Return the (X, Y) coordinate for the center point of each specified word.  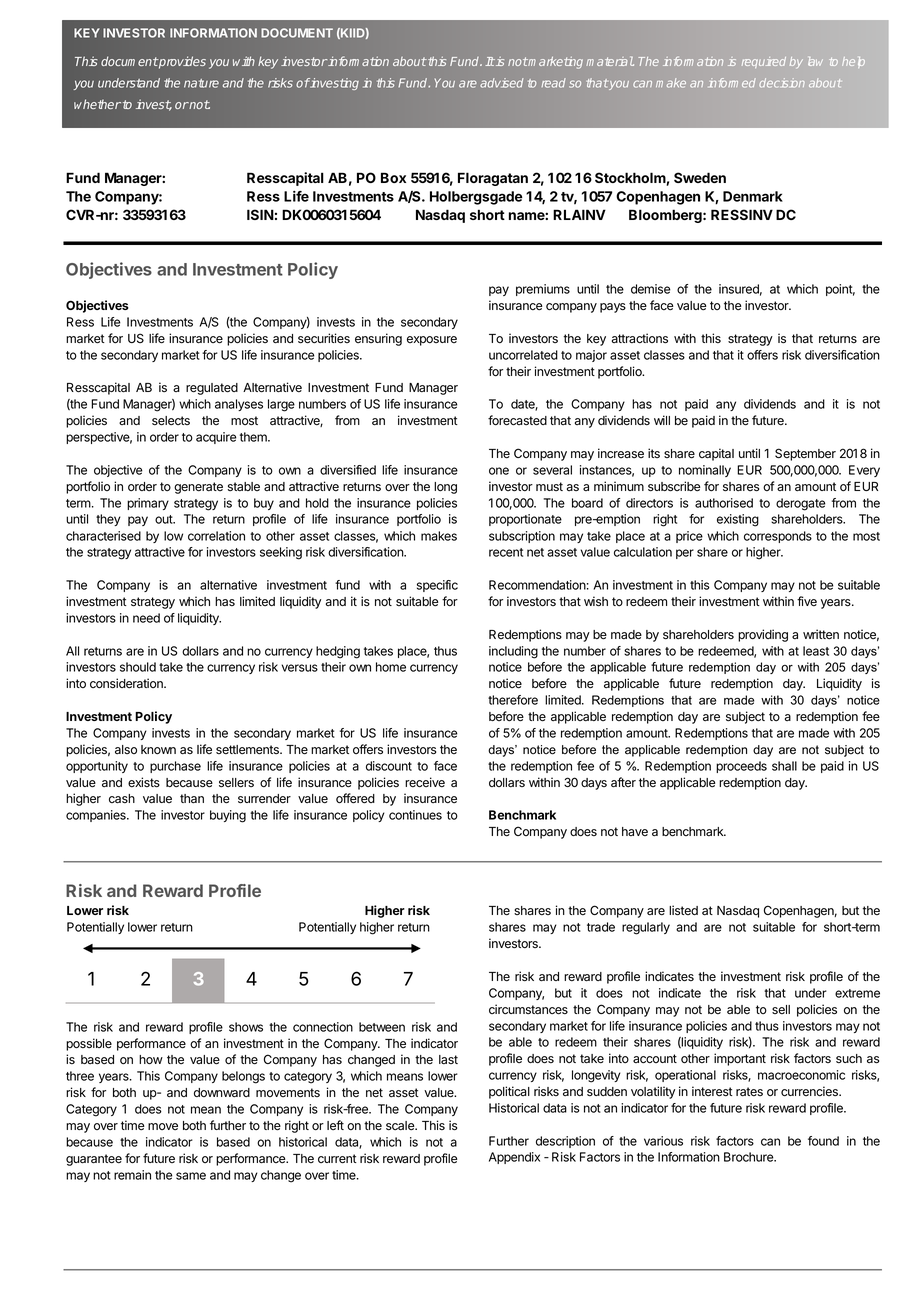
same (191, 1176)
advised (502, 83)
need (146, 618)
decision (782, 83)
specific (437, 586)
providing (763, 635)
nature (201, 83)
